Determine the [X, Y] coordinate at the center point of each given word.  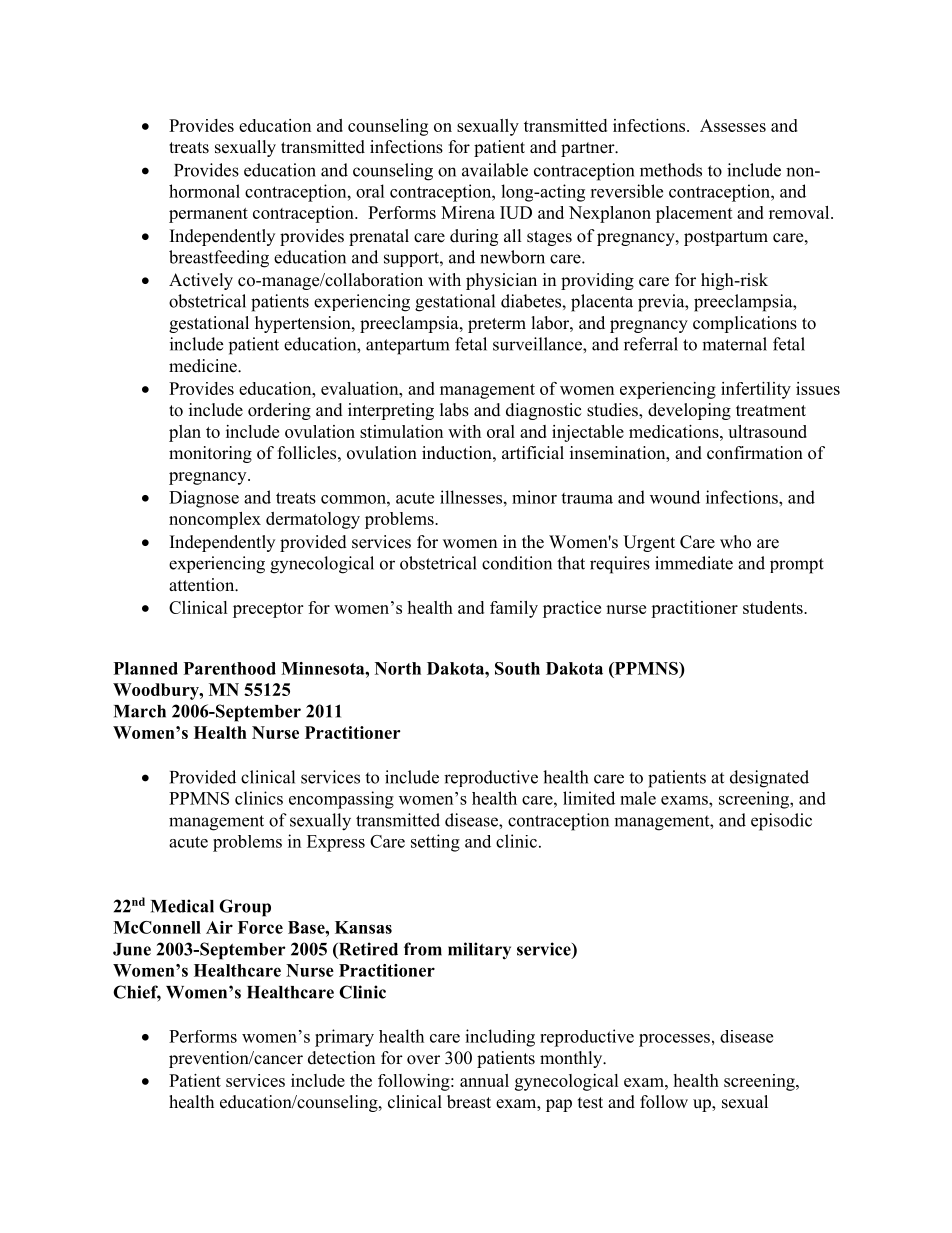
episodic [781, 822]
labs [454, 410]
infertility [756, 390]
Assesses [733, 125]
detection [341, 1058]
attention [203, 585]
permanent [208, 215]
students [774, 607]
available [495, 170]
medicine [204, 366]
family [514, 609]
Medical [182, 906]
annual [484, 1080]
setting [435, 843]
